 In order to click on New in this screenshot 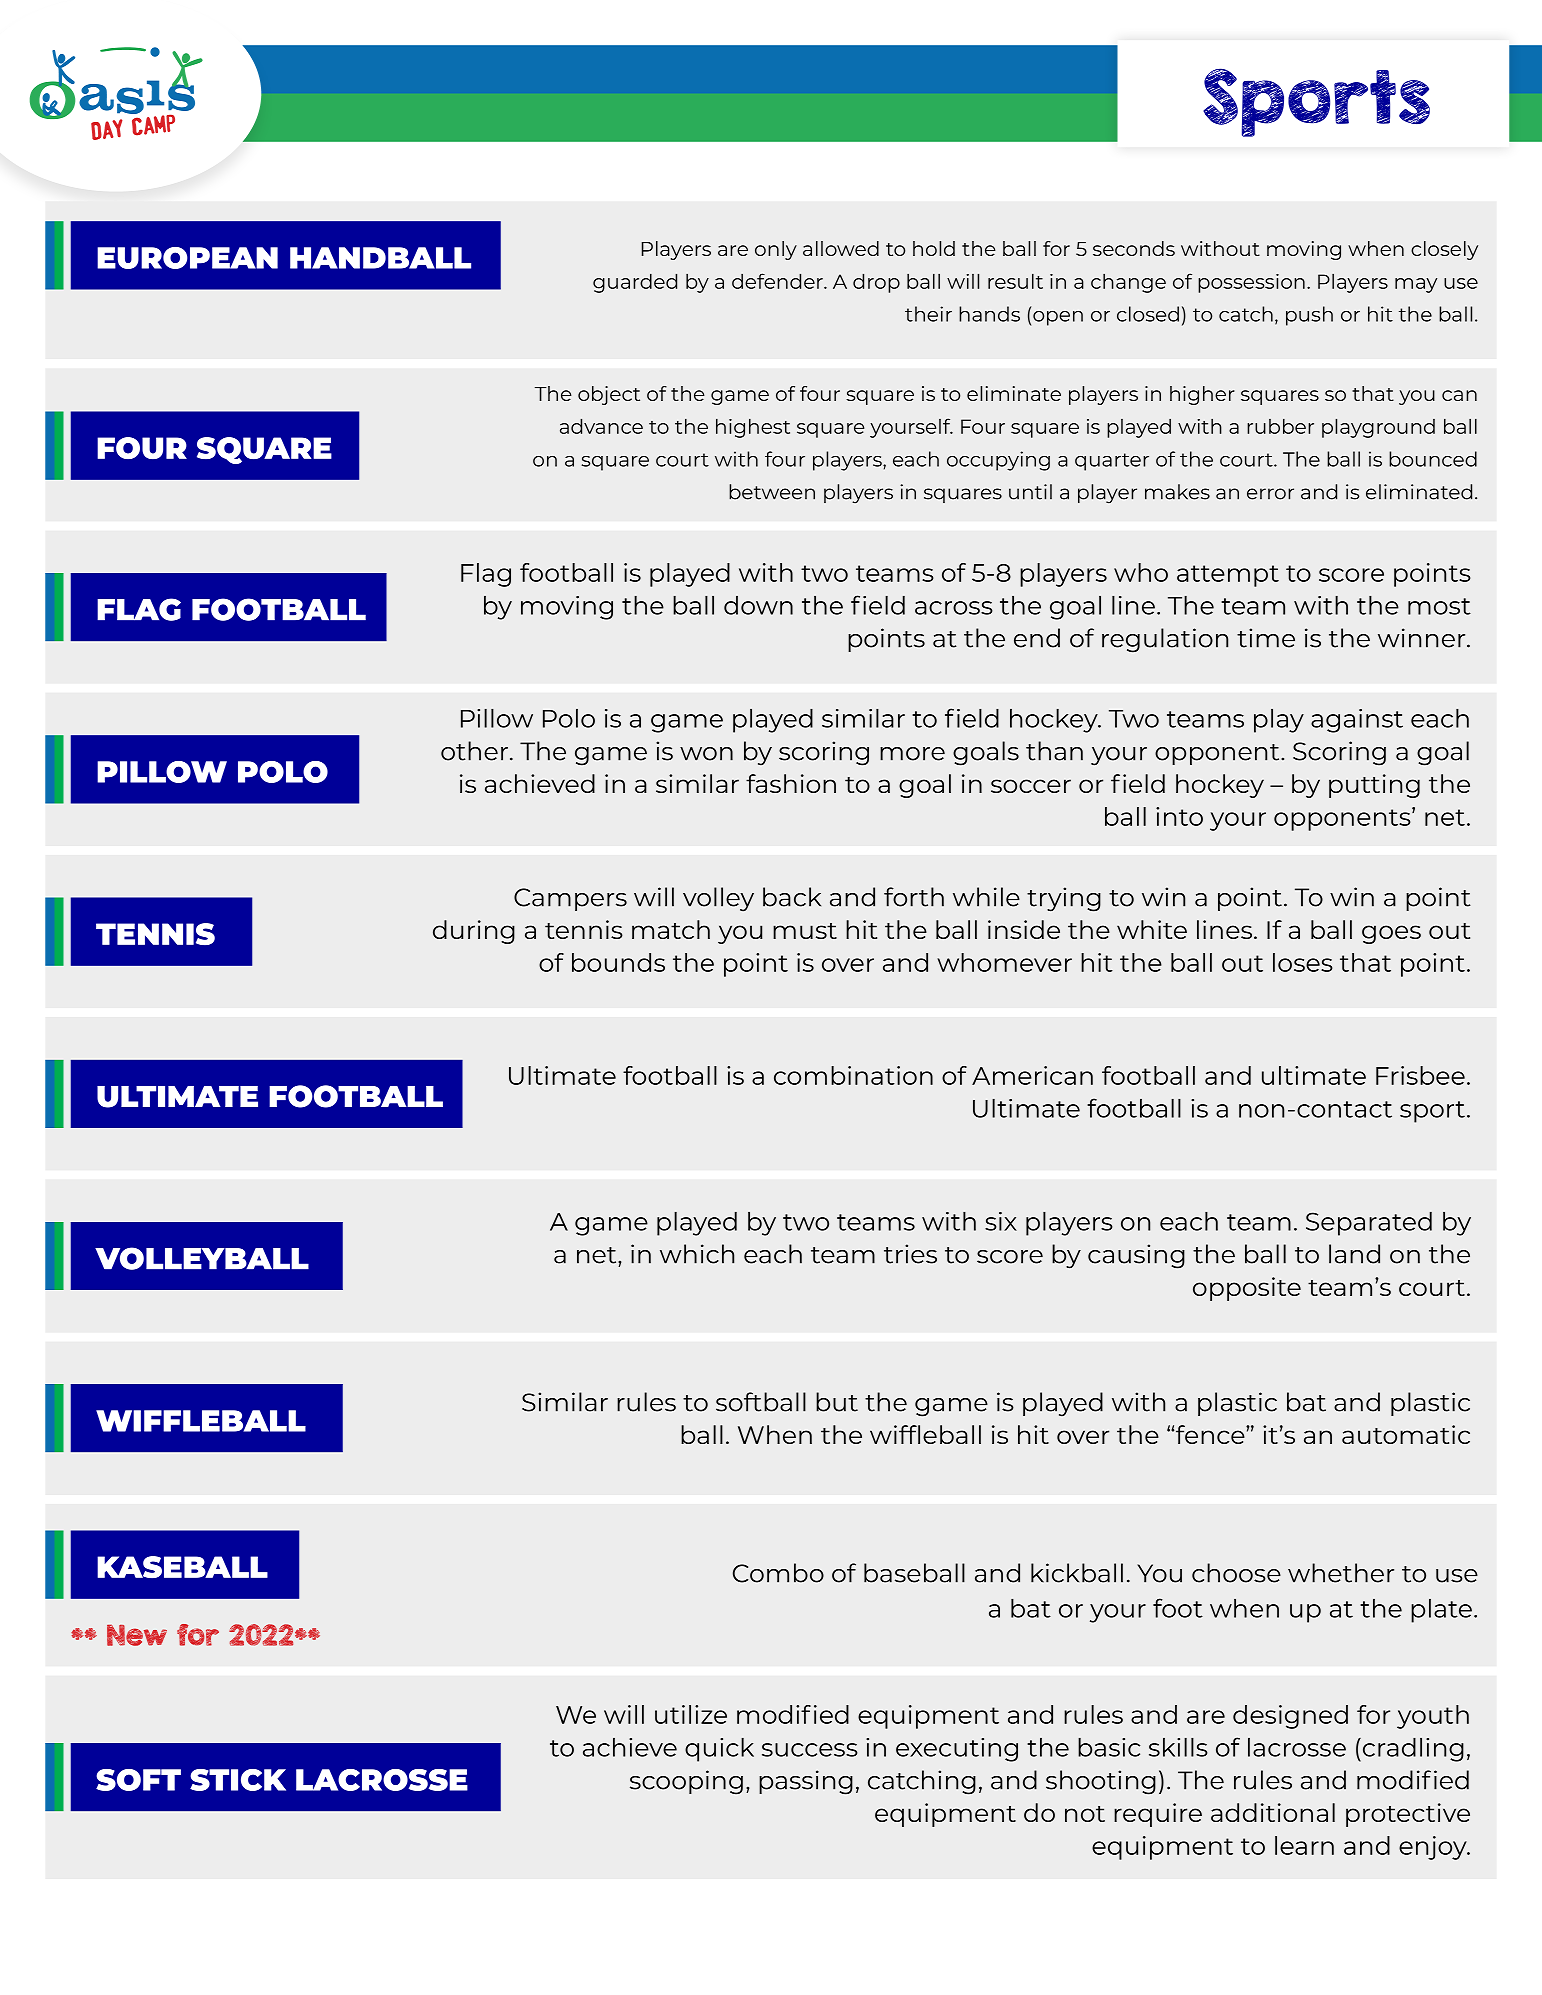, I will do `click(137, 1635)`.
